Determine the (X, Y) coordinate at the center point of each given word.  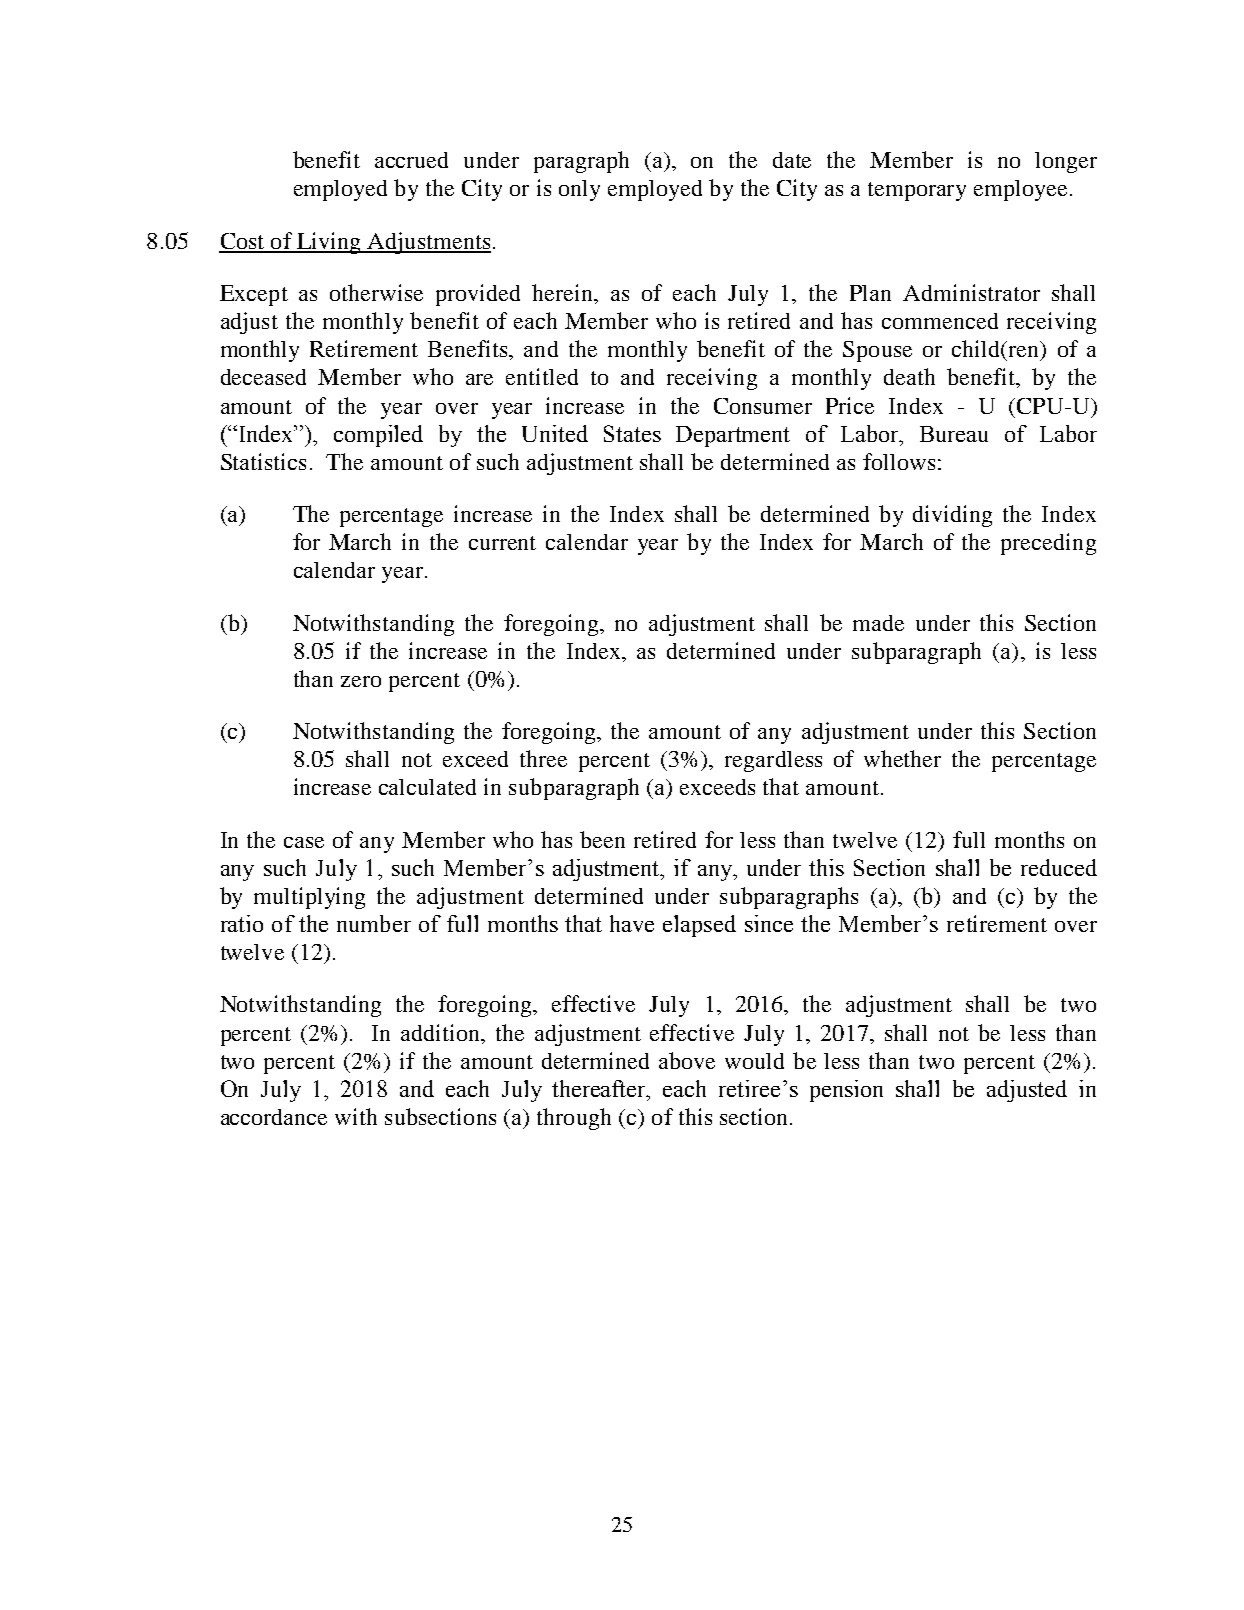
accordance (274, 1117)
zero (361, 681)
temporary (917, 191)
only (579, 190)
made (878, 623)
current (502, 543)
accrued (411, 160)
